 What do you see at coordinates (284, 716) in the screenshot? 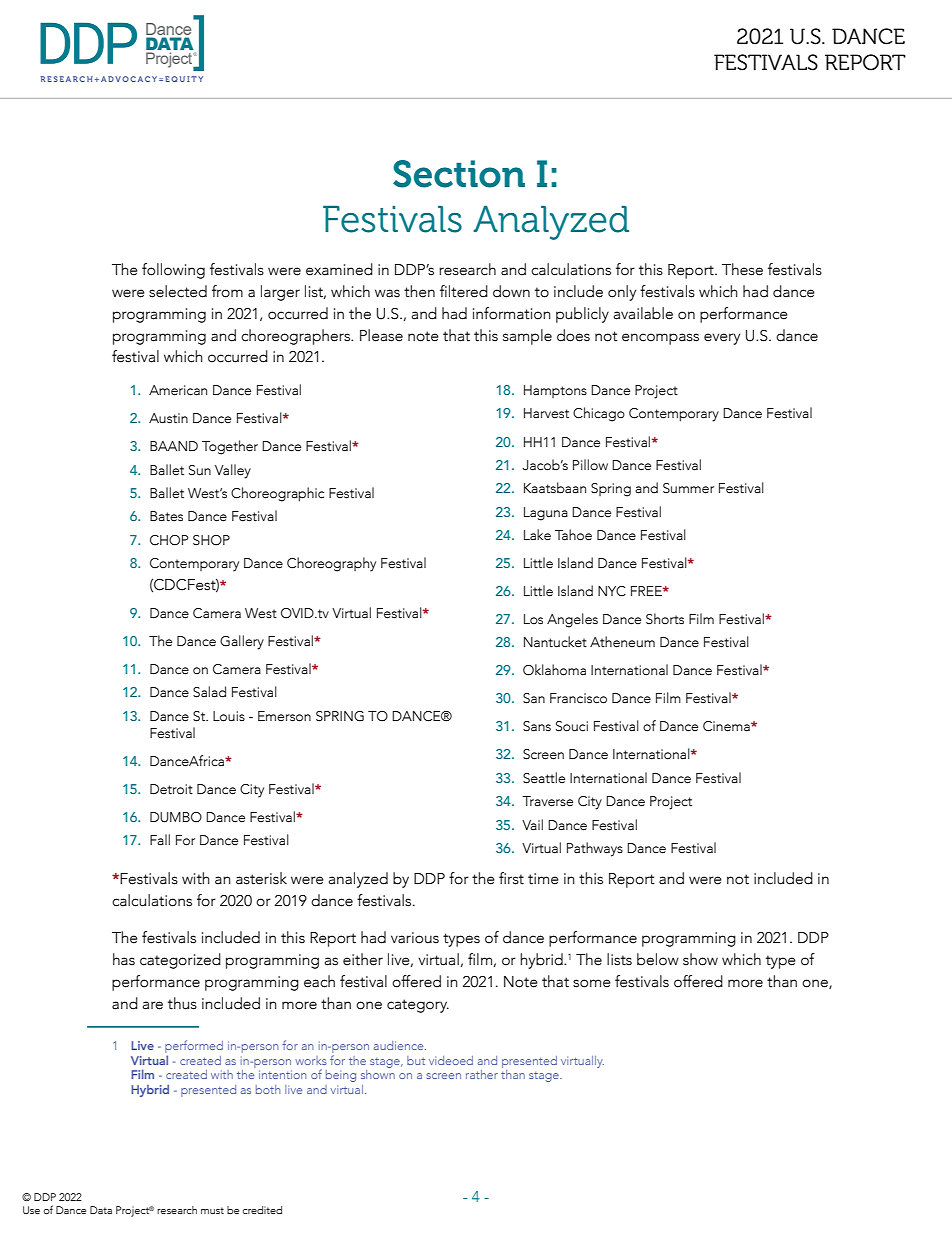
I see `Emerson` at bounding box center [284, 716].
